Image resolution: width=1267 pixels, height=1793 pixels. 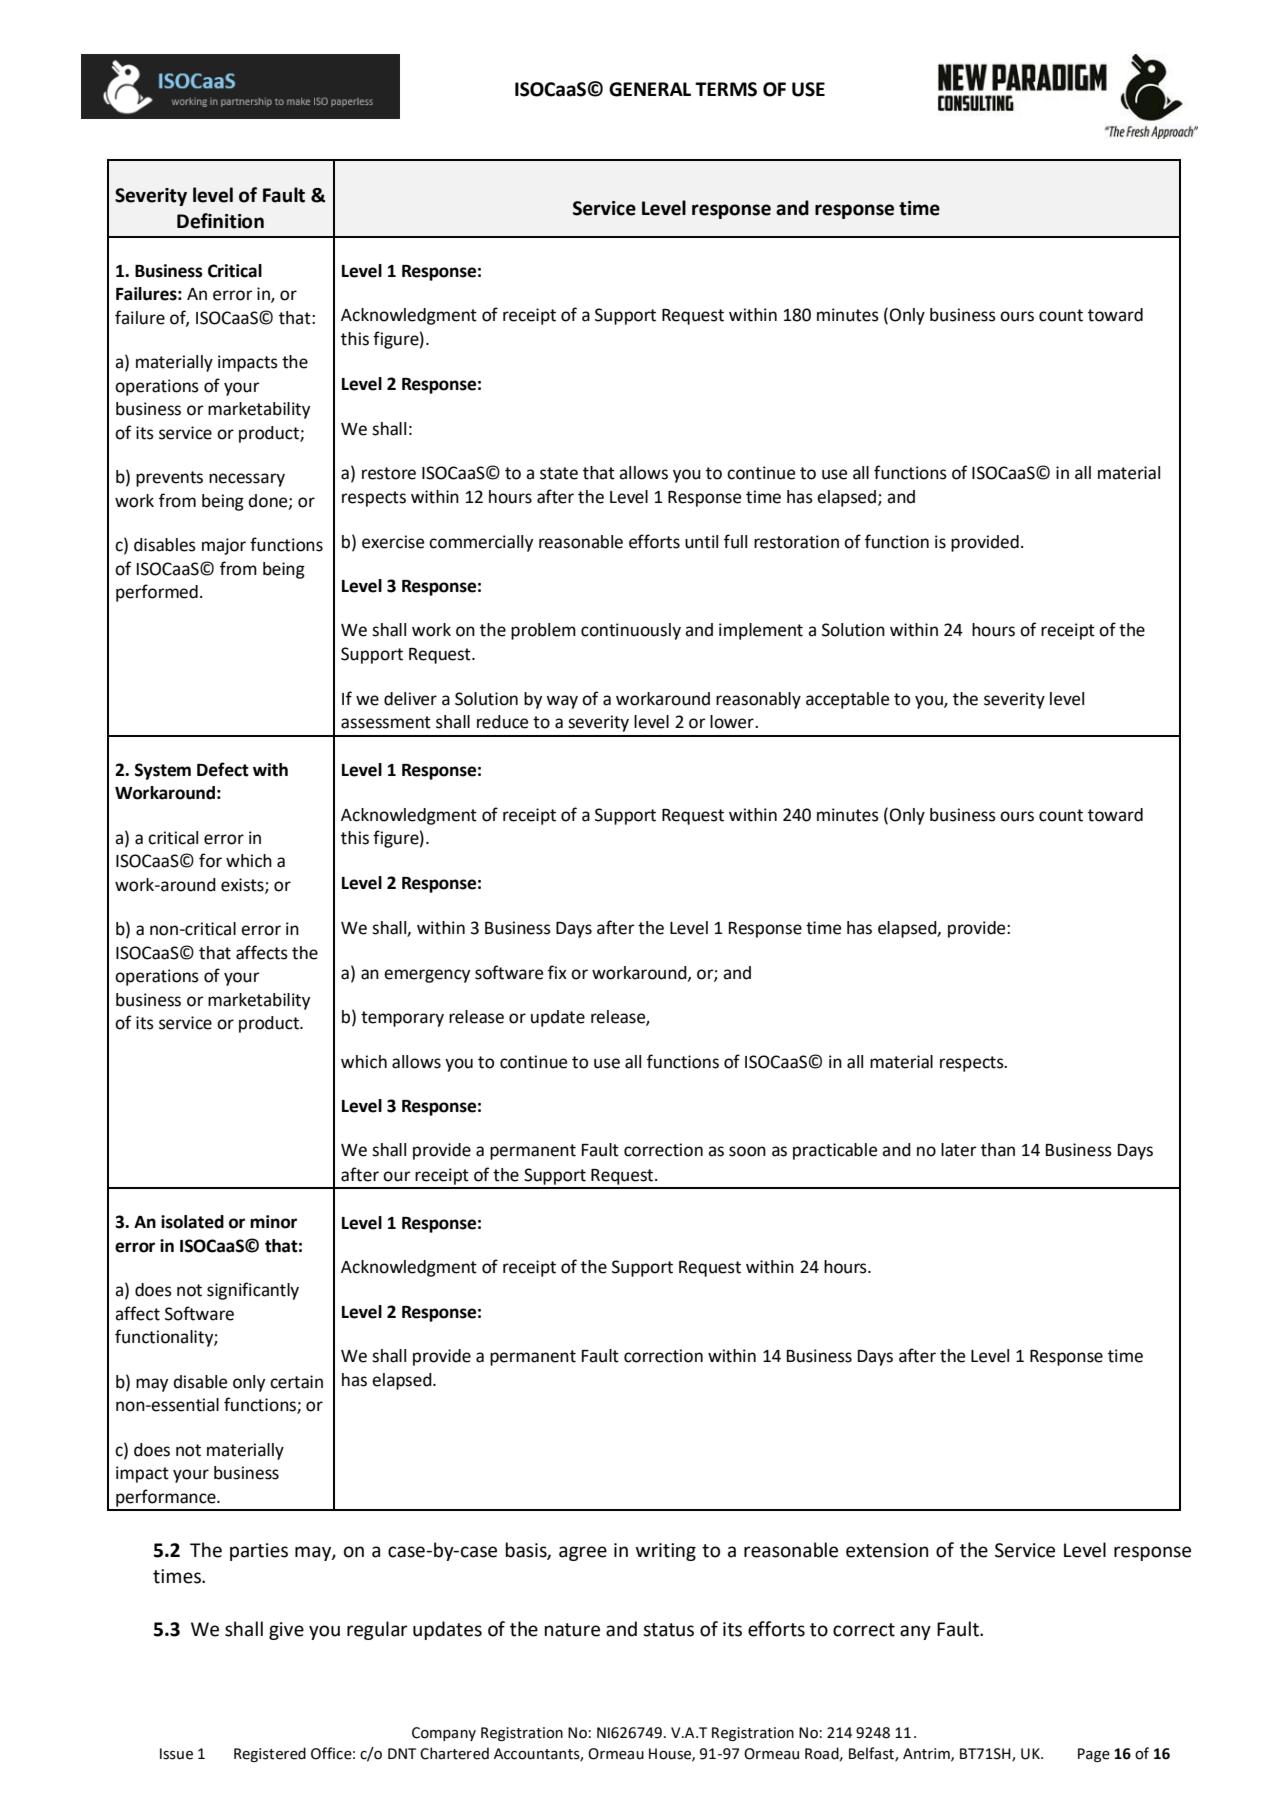 What do you see at coordinates (270, 1754) in the screenshot?
I see `Registered` at bounding box center [270, 1754].
